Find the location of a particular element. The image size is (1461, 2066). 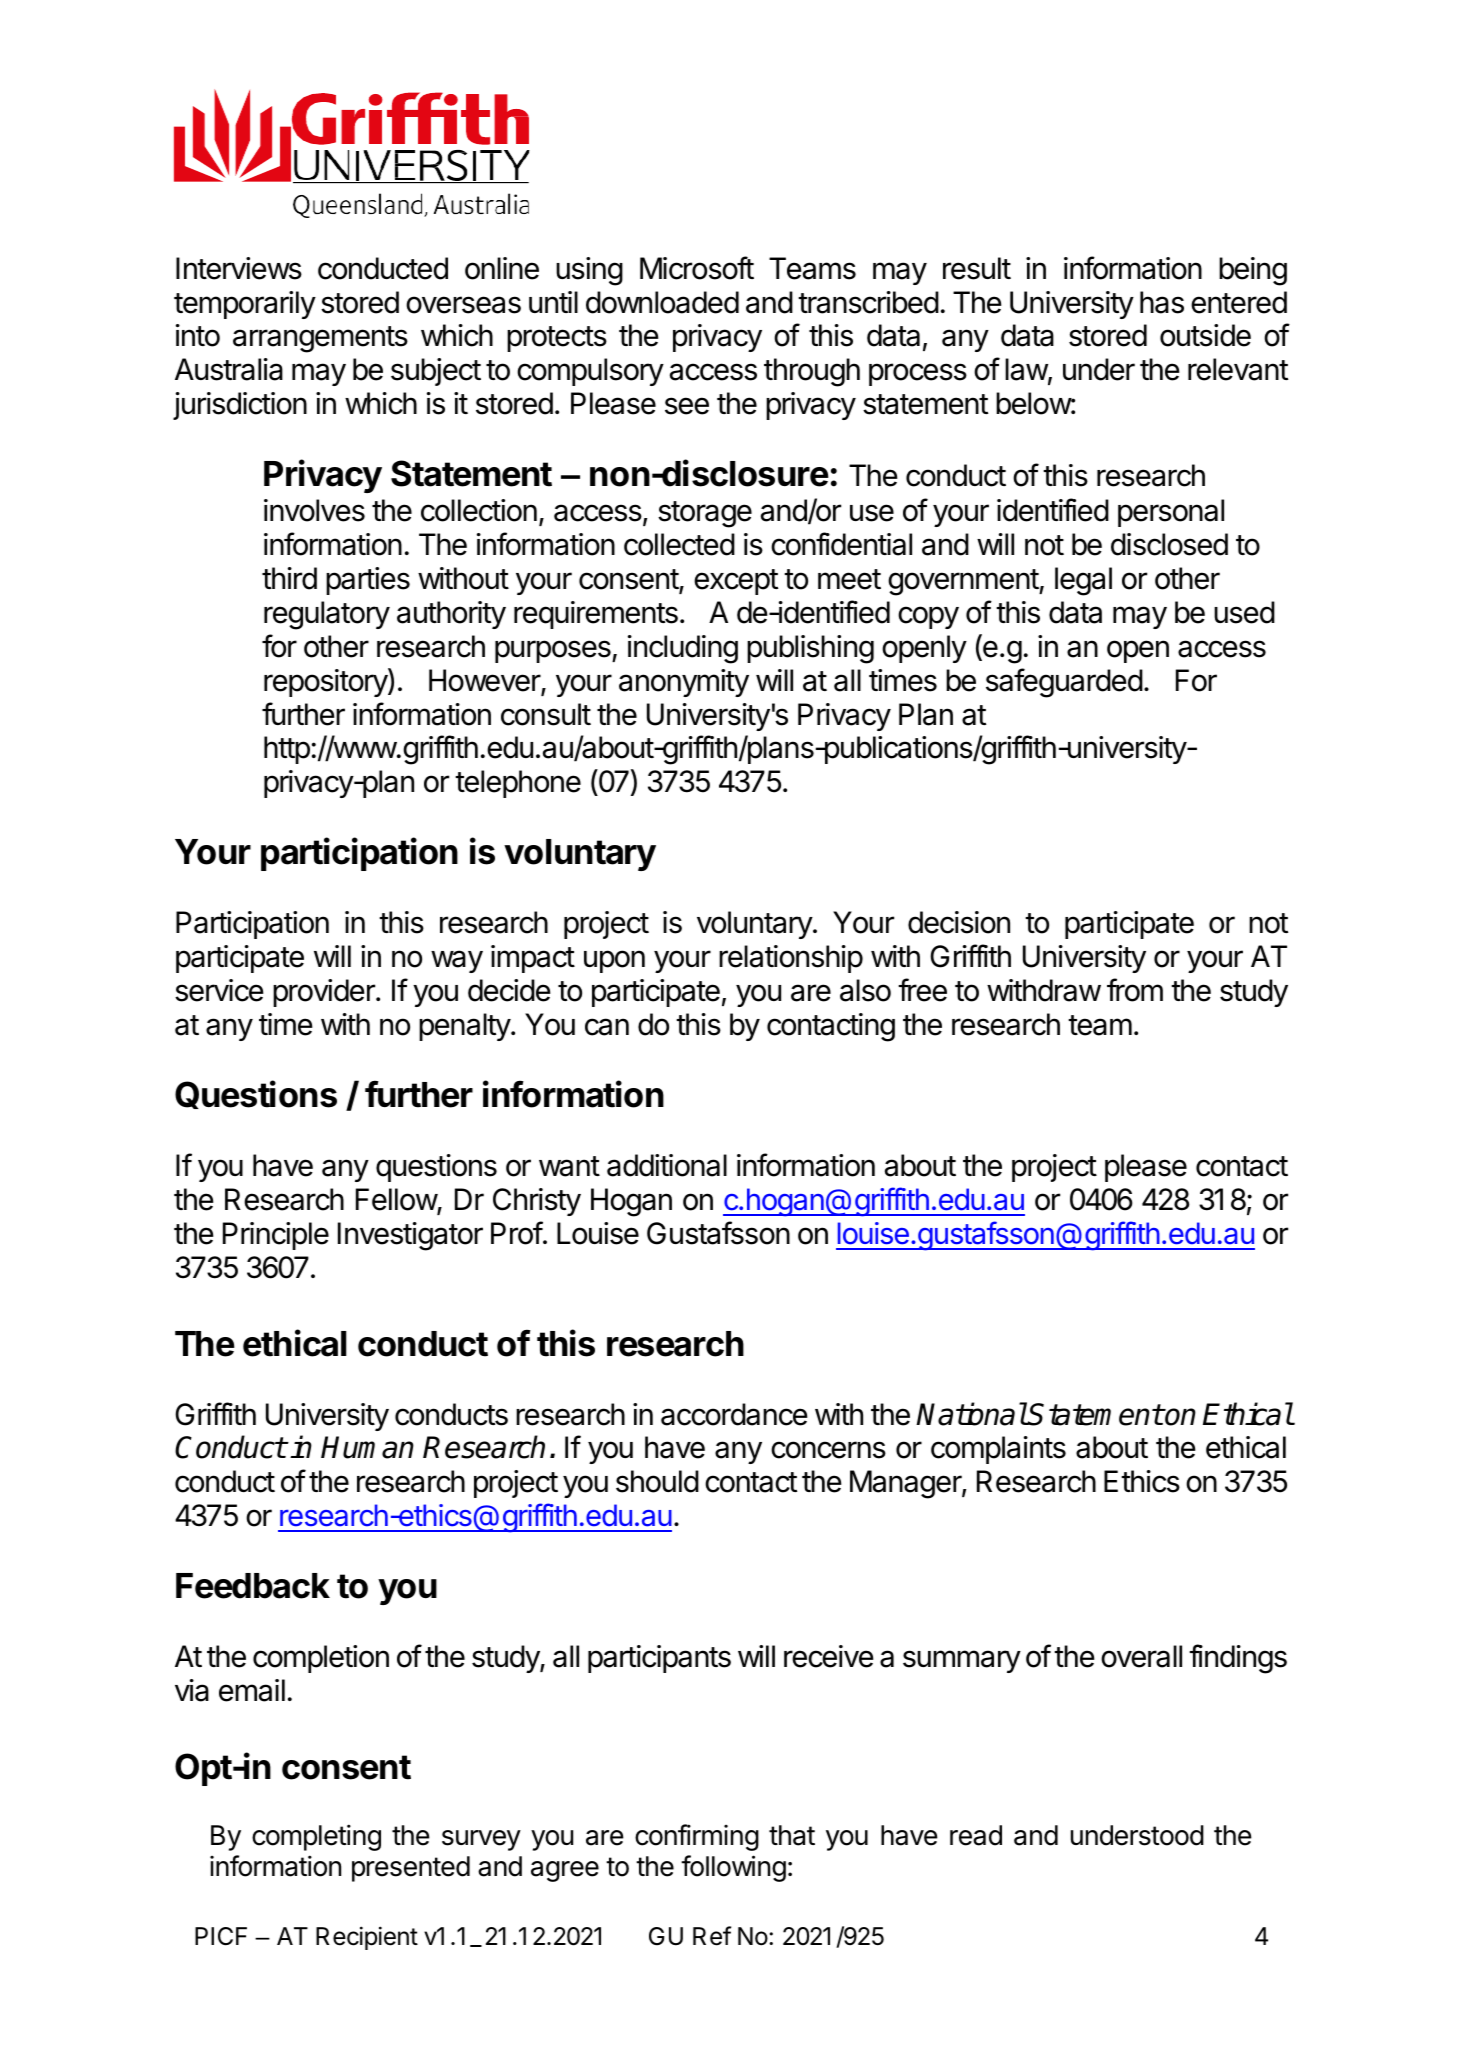

Human is located at coordinates (367, 1447).
